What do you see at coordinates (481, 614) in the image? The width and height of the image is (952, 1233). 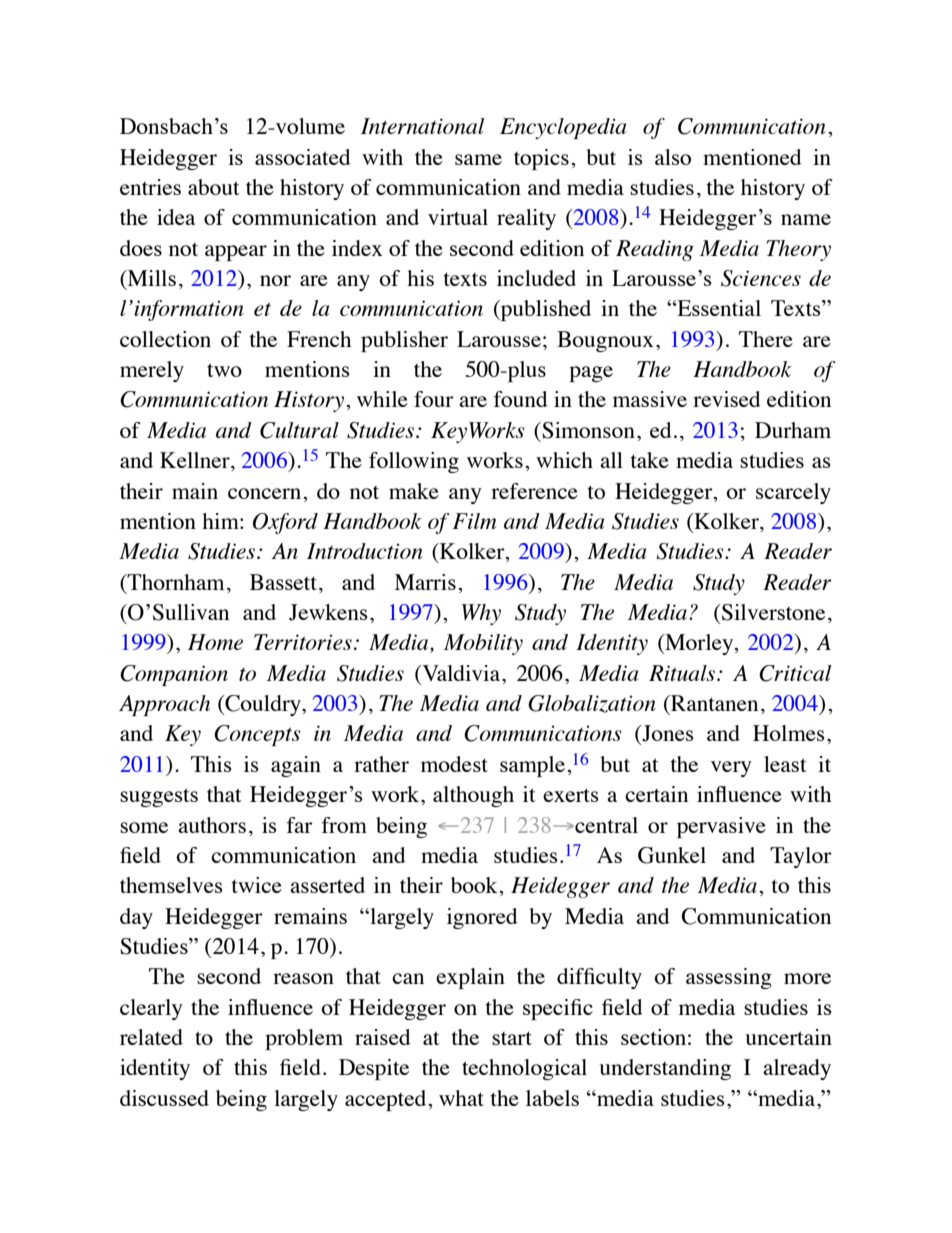 I see `Why` at bounding box center [481, 614].
